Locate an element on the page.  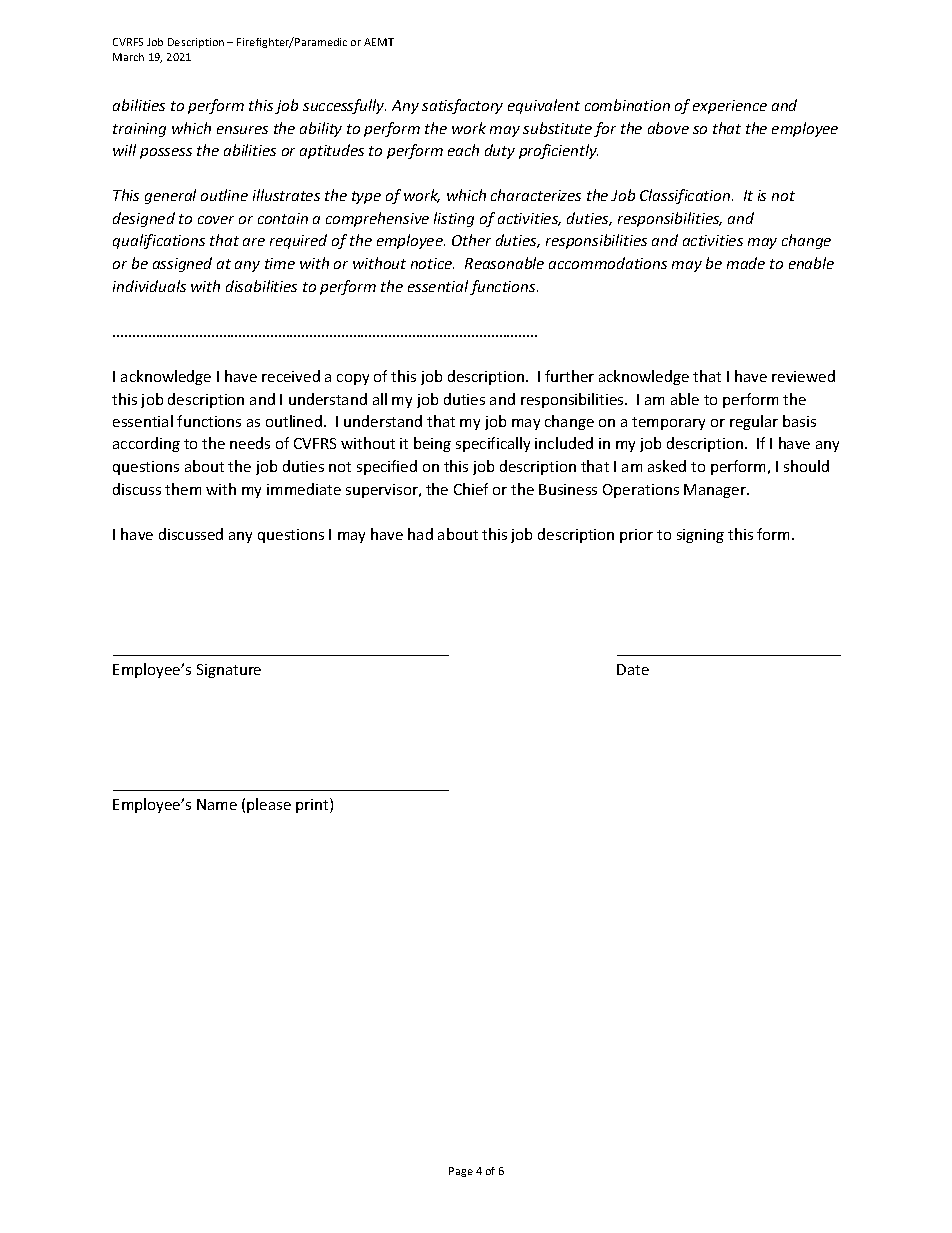
experience is located at coordinates (730, 107).
